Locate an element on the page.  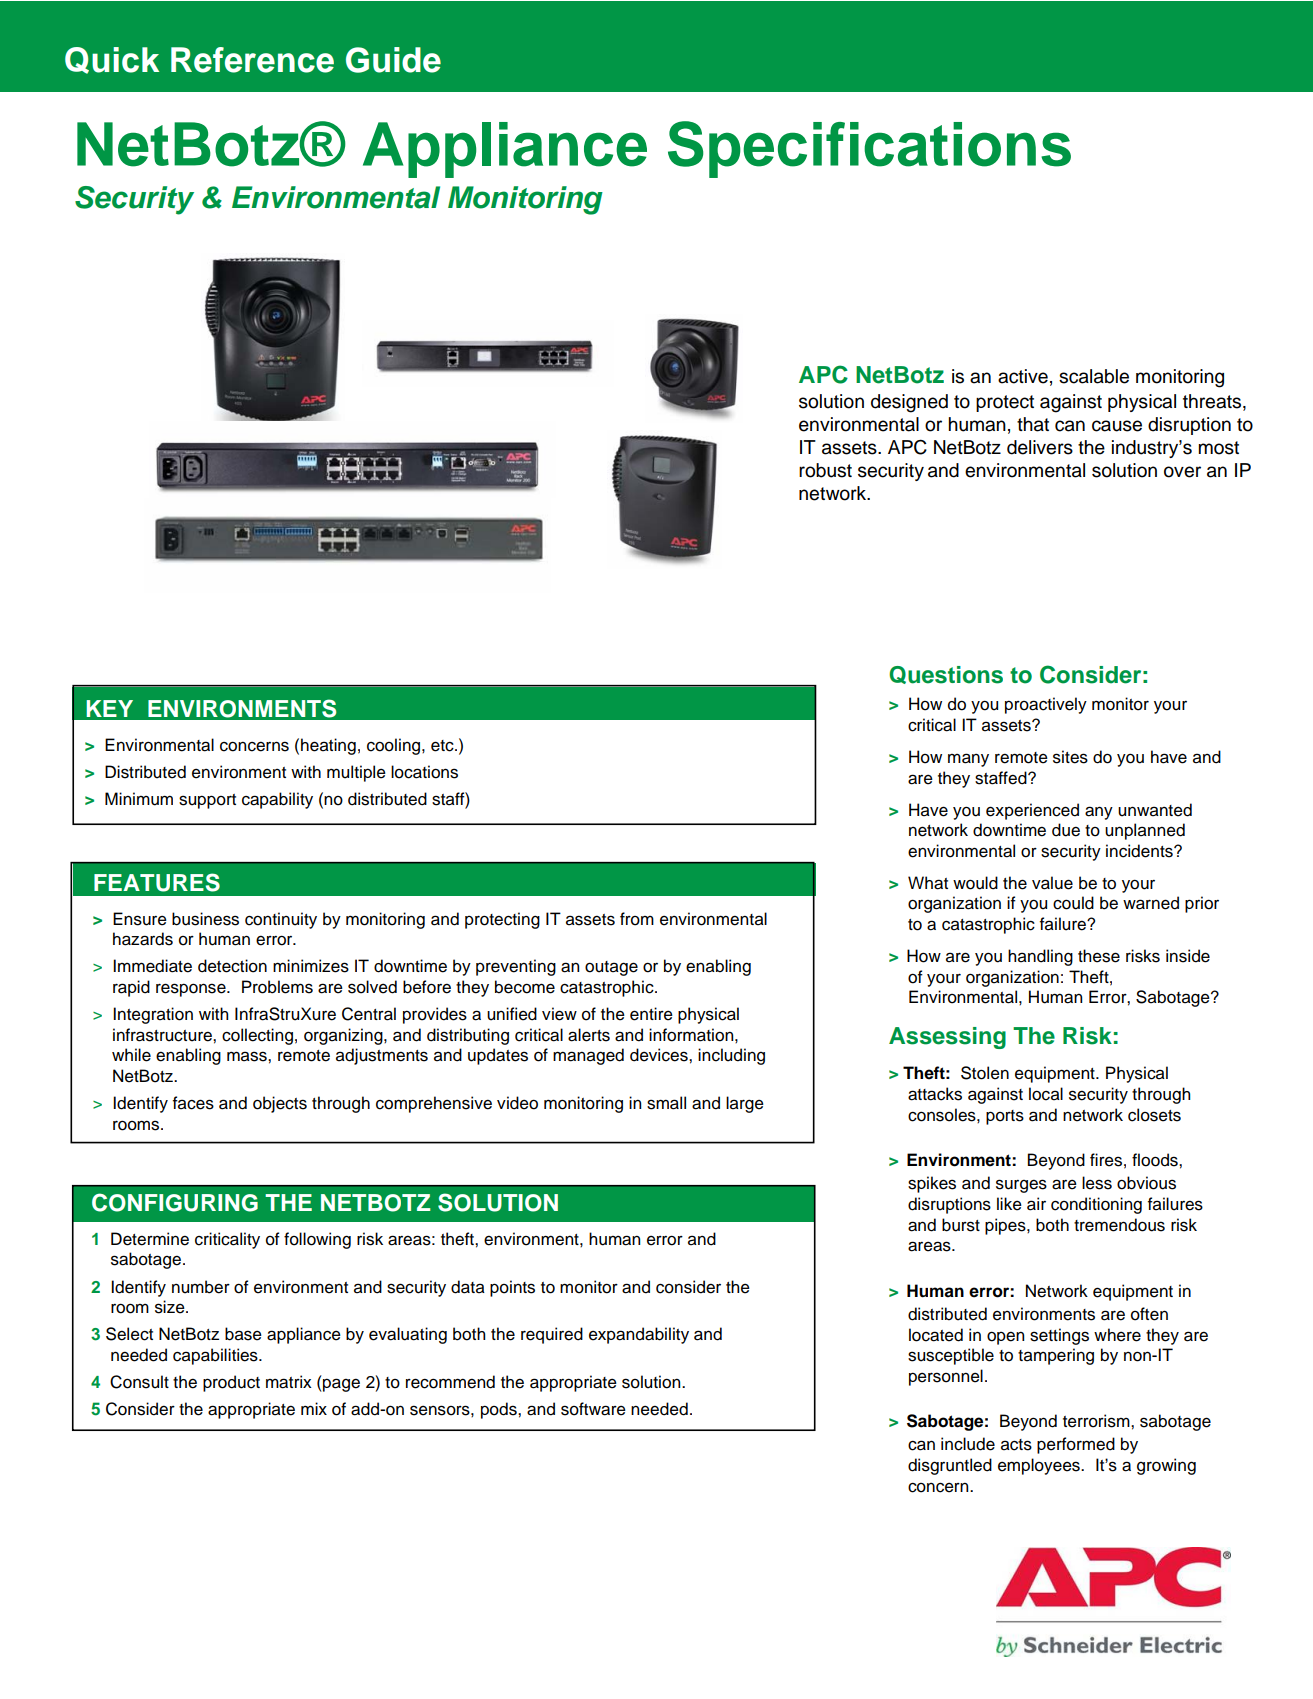
scalable is located at coordinates (1094, 376).
